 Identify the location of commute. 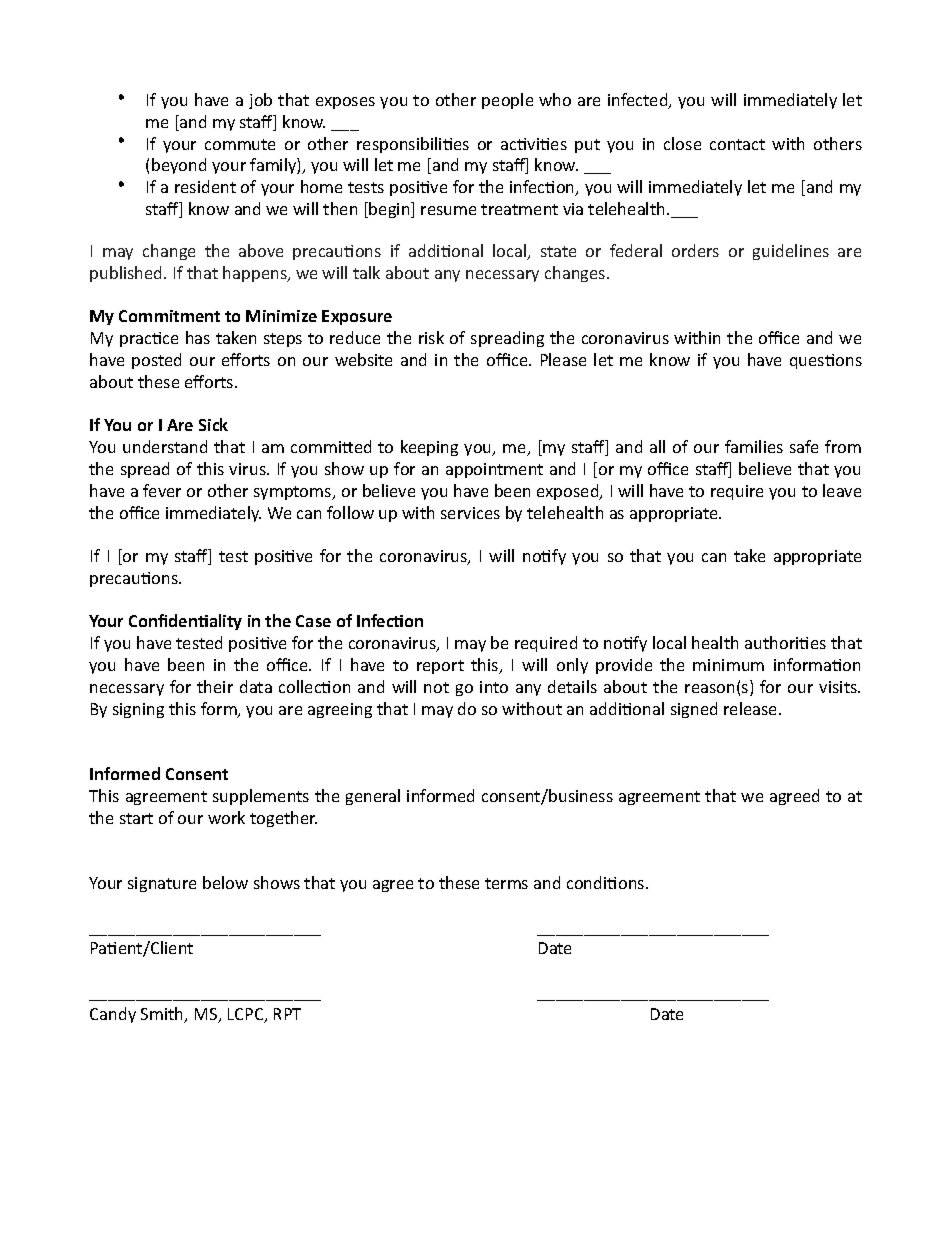
(240, 144).
